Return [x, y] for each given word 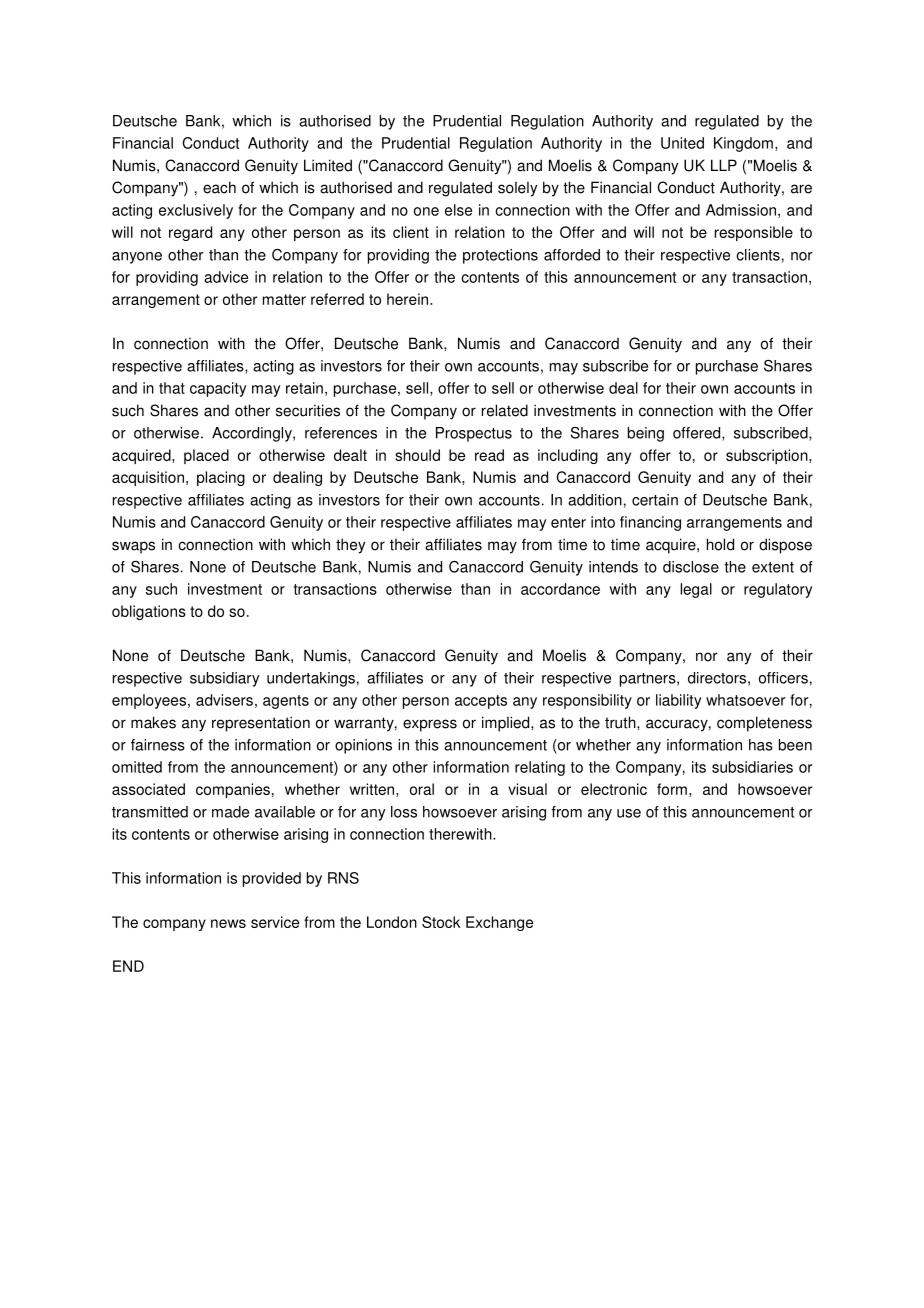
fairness [158, 745]
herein [409, 299]
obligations [149, 612]
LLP [724, 165]
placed [206, 456]
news [228, 923]
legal [696, 590]
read [489, 455]
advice [226, 277]
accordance [560, 589]
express [430, 725]
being [646, 434]
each [219, 187]
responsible [754, 233]
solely [517, 189]
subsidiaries [752, 767]
